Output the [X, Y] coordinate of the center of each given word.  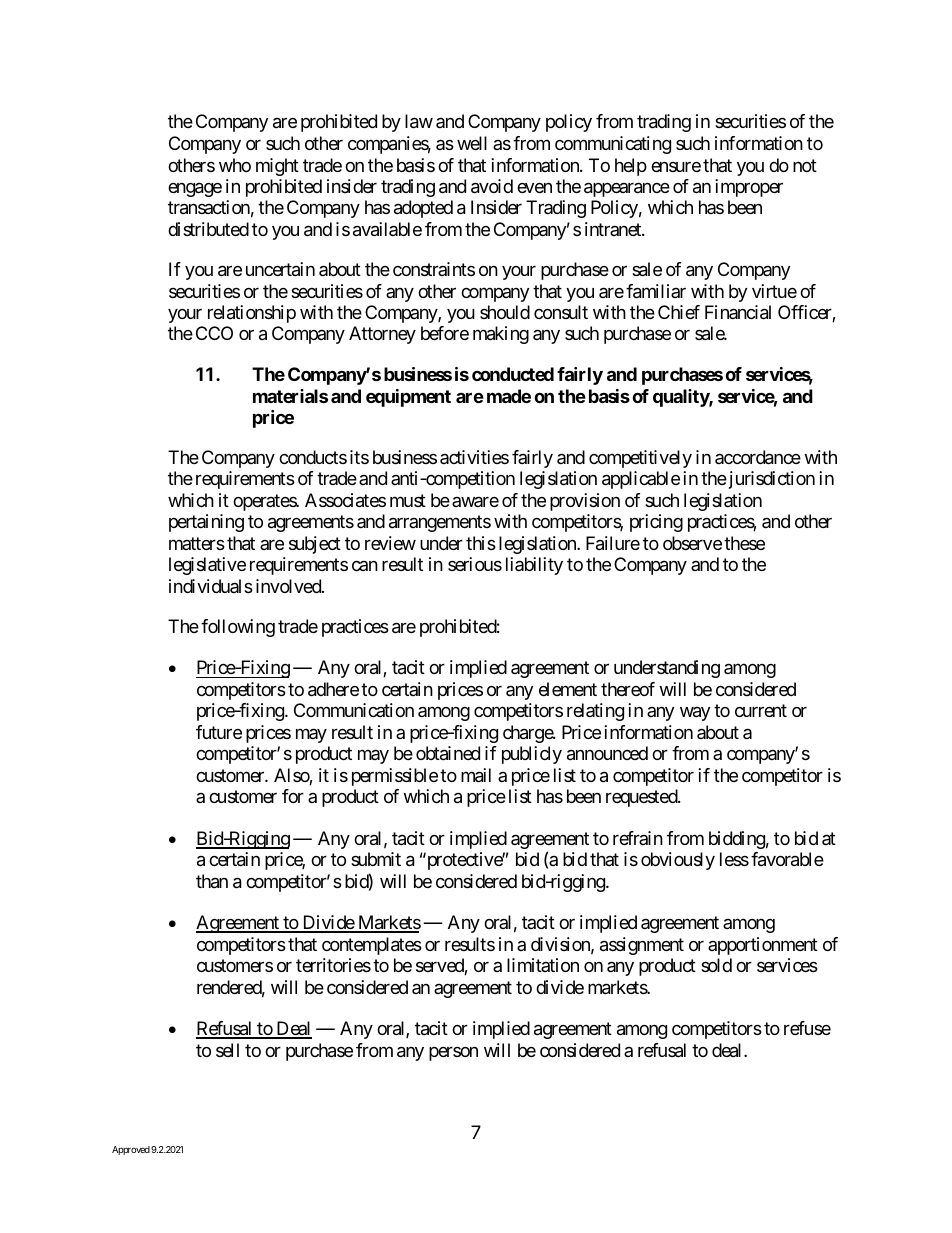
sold [716, 965]
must [408, 500]
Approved [131, 1150]
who [235, 165]
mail [476, 775]
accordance [758, 457]
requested [642, 798]
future [219, 732]
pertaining [206, 523]
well [472, 143]
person [453, 1053]
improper [749, 188]
